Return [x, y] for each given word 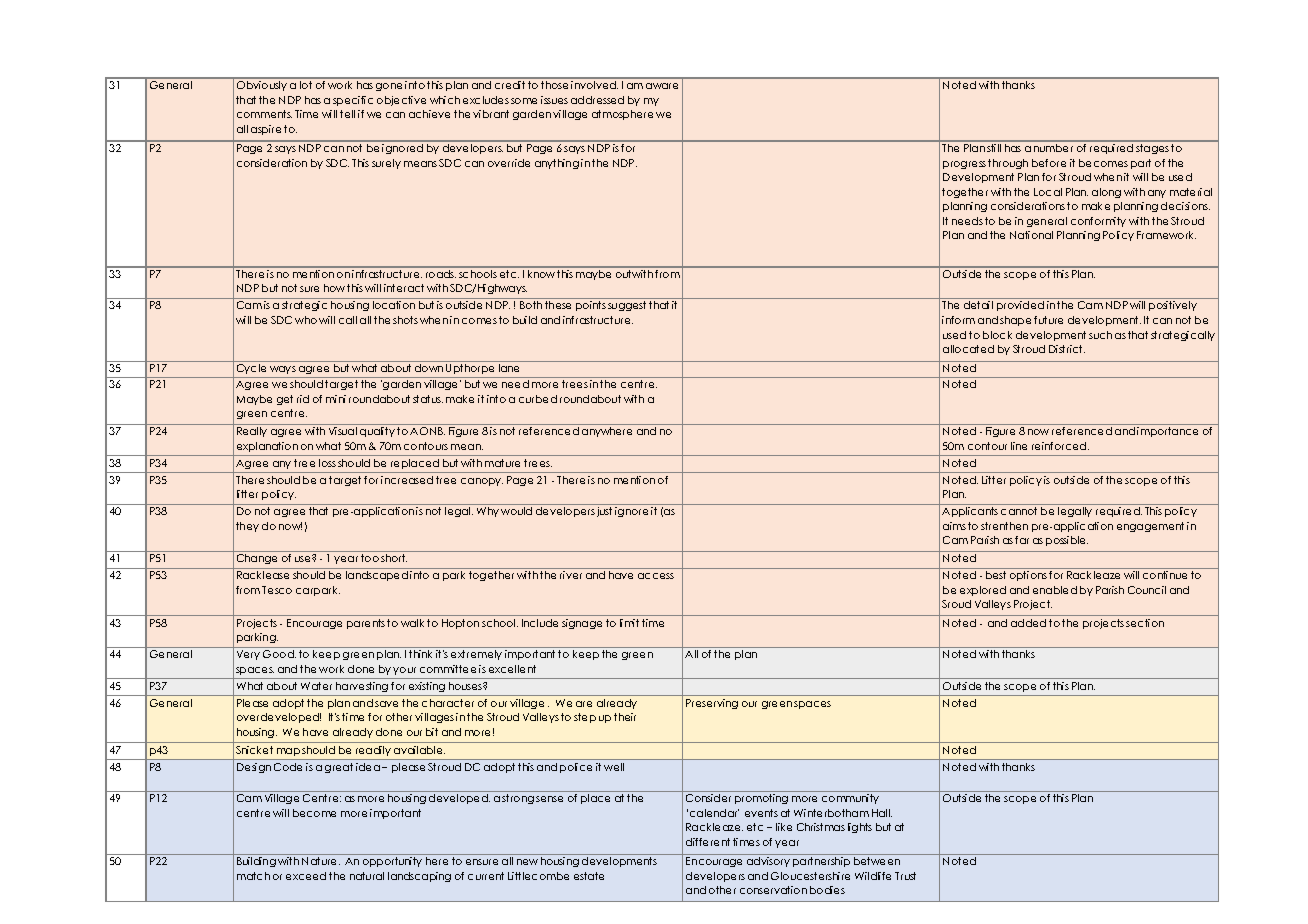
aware [662, 86]
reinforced [1060, 446]
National [1031, 235]
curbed [538, 399]
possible [1067, 541]
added [1028, 623]
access [656, 576]
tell [347, 114]
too [370, 558]
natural [367, 876]
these [558, 305]
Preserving [712, 704]
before [1049, 163]
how [336, 288]
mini [336, 399]
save [386, 704]
